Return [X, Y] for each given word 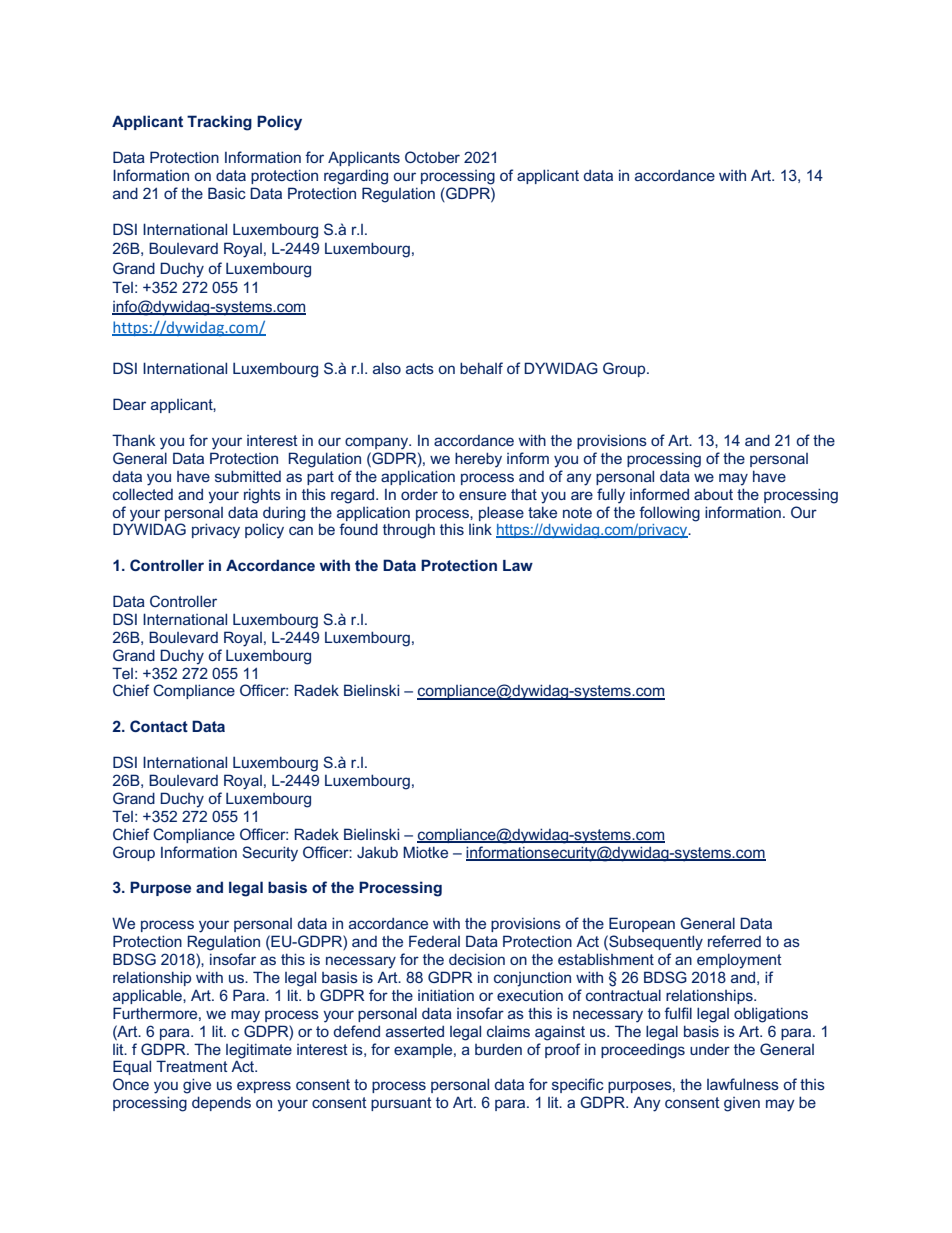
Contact [159, 726]
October [432, 157]
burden [498, 1049]
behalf [481, 368]
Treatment [192, 1066]
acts [420, 368]
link [480, 529]
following [669, 514]
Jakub [377, 852]
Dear [129, 404]
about [713, 494]
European [642, 924]
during [284, 514]
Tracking [219, 123]
